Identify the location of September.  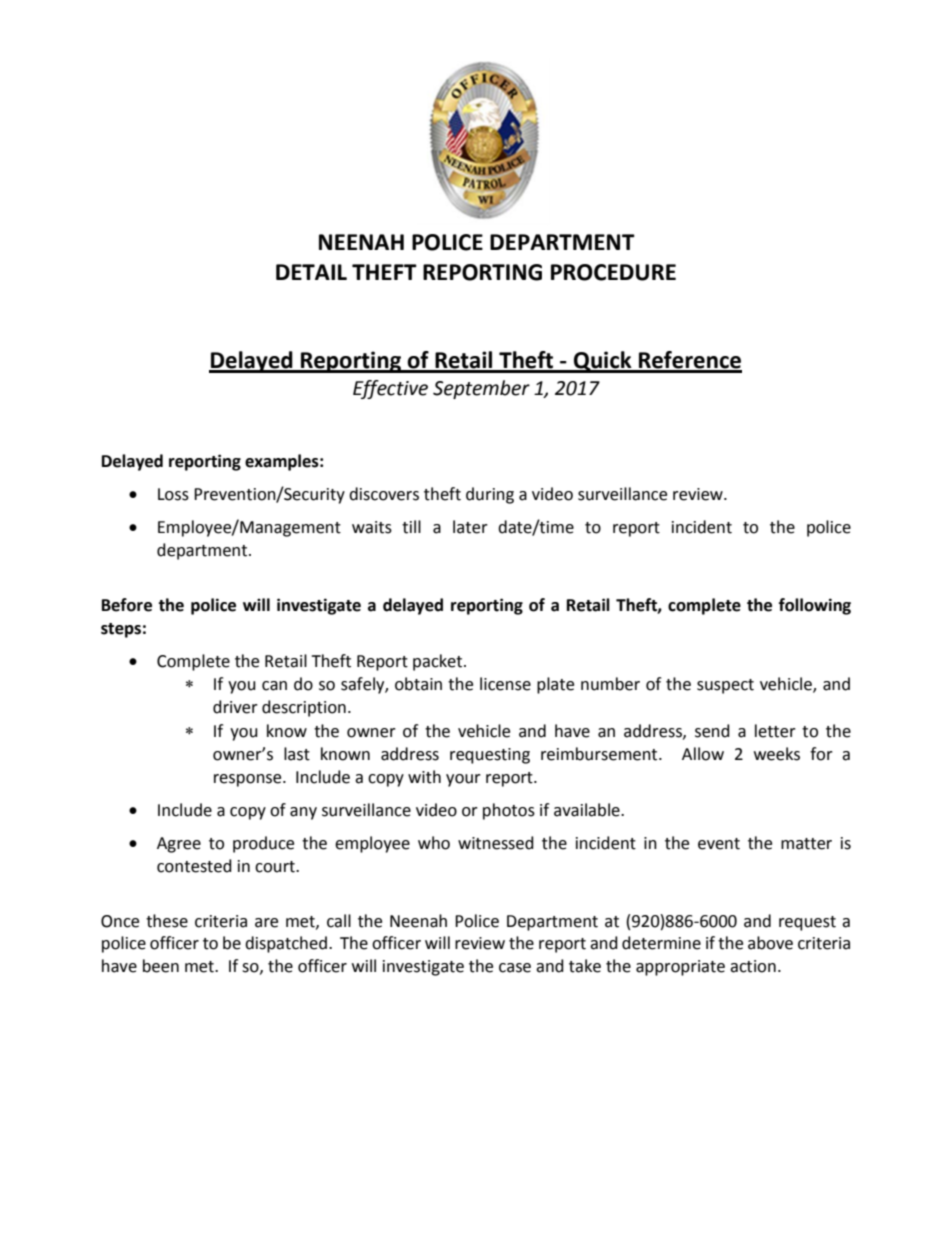
(481, 389).
